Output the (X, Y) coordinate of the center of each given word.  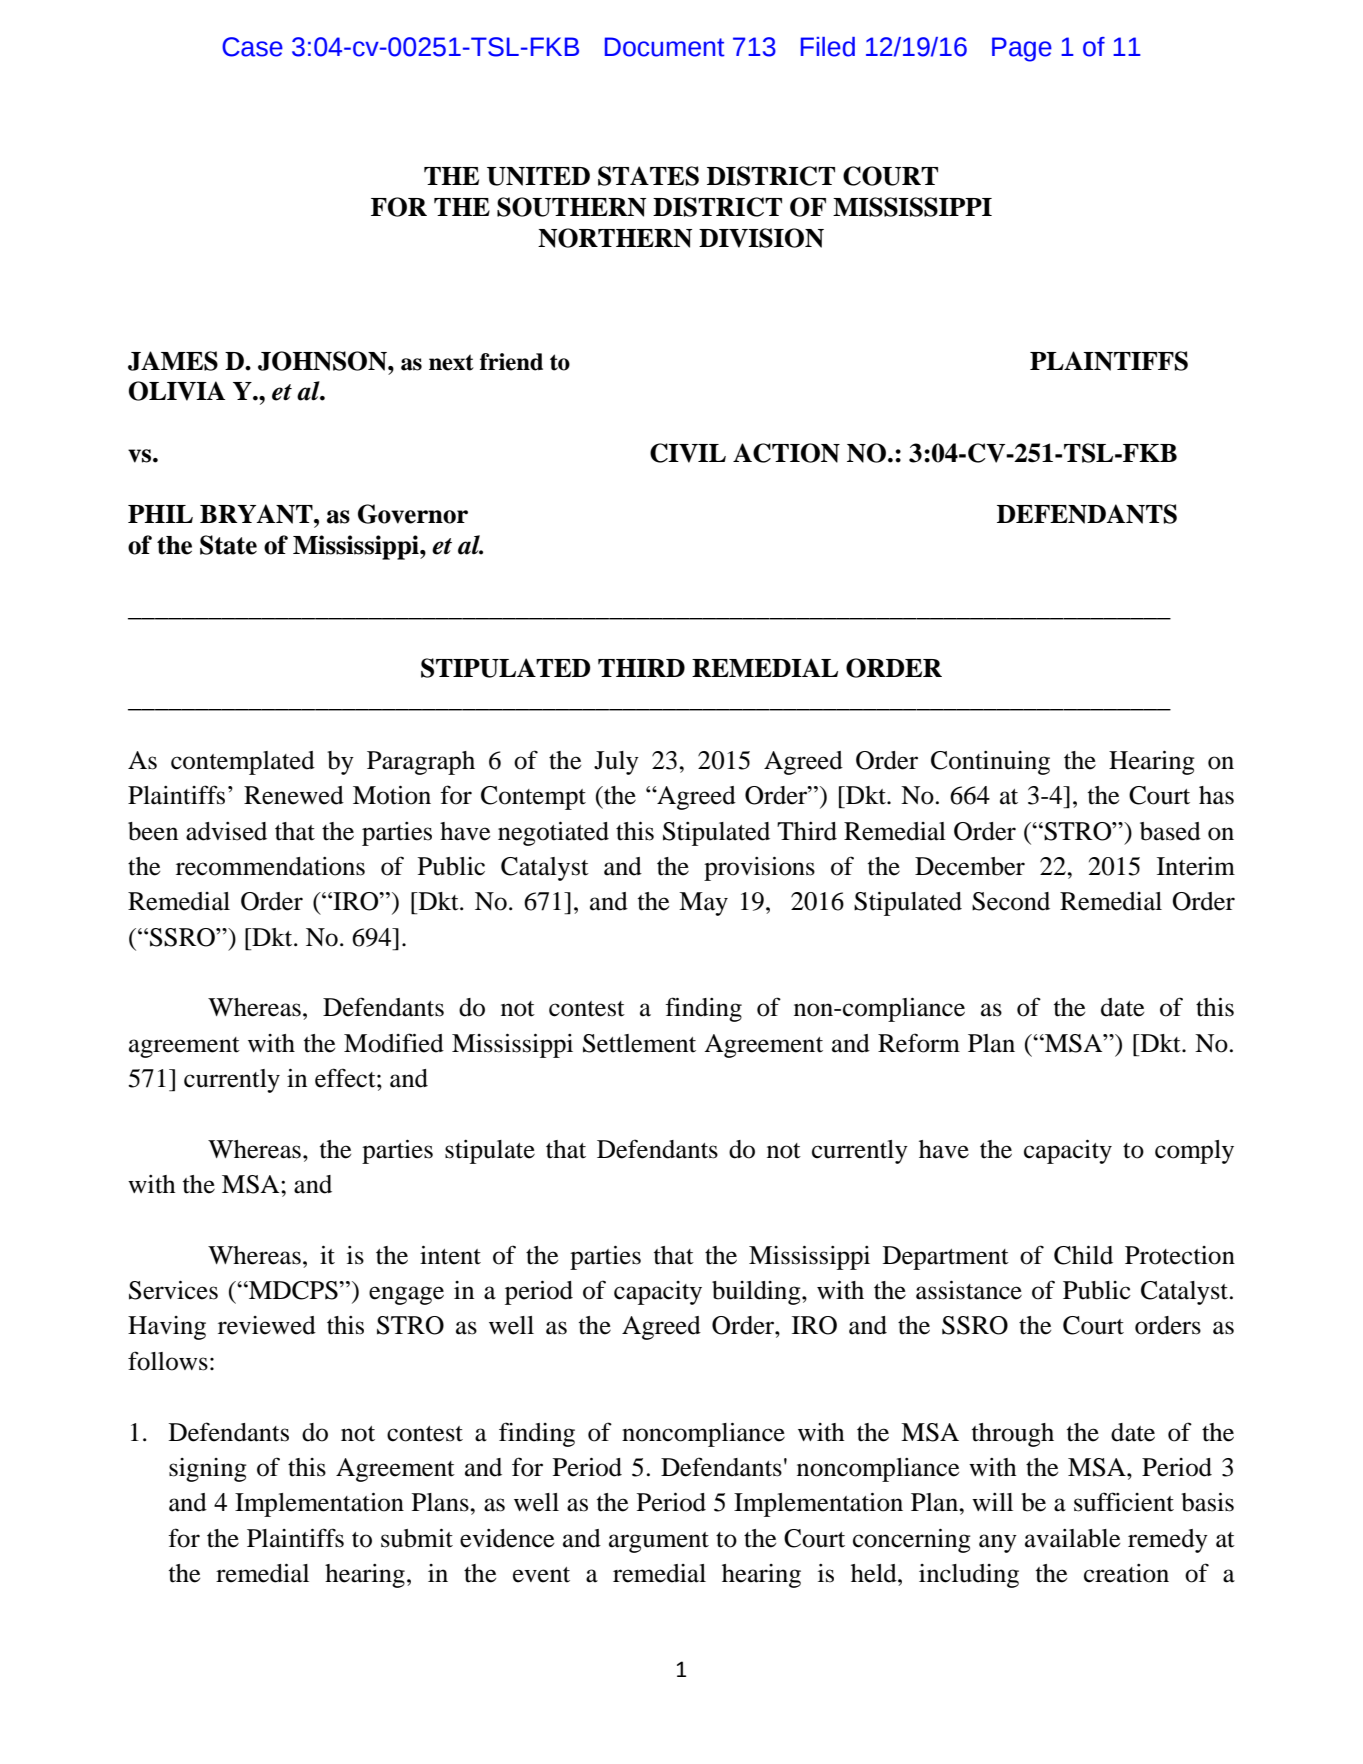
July (616, 763)
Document (665, 47)
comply (1194, 1152)
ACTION (786, 453)
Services (173, 1290)
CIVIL (688, 453)
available (1072, 1538)
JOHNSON (323, 361)
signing (208, 1470)
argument (659, 1542)
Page (1022, 49)
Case (252, 47)
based (1170, 831)
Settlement (639, 1043)
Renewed (294, 795)
